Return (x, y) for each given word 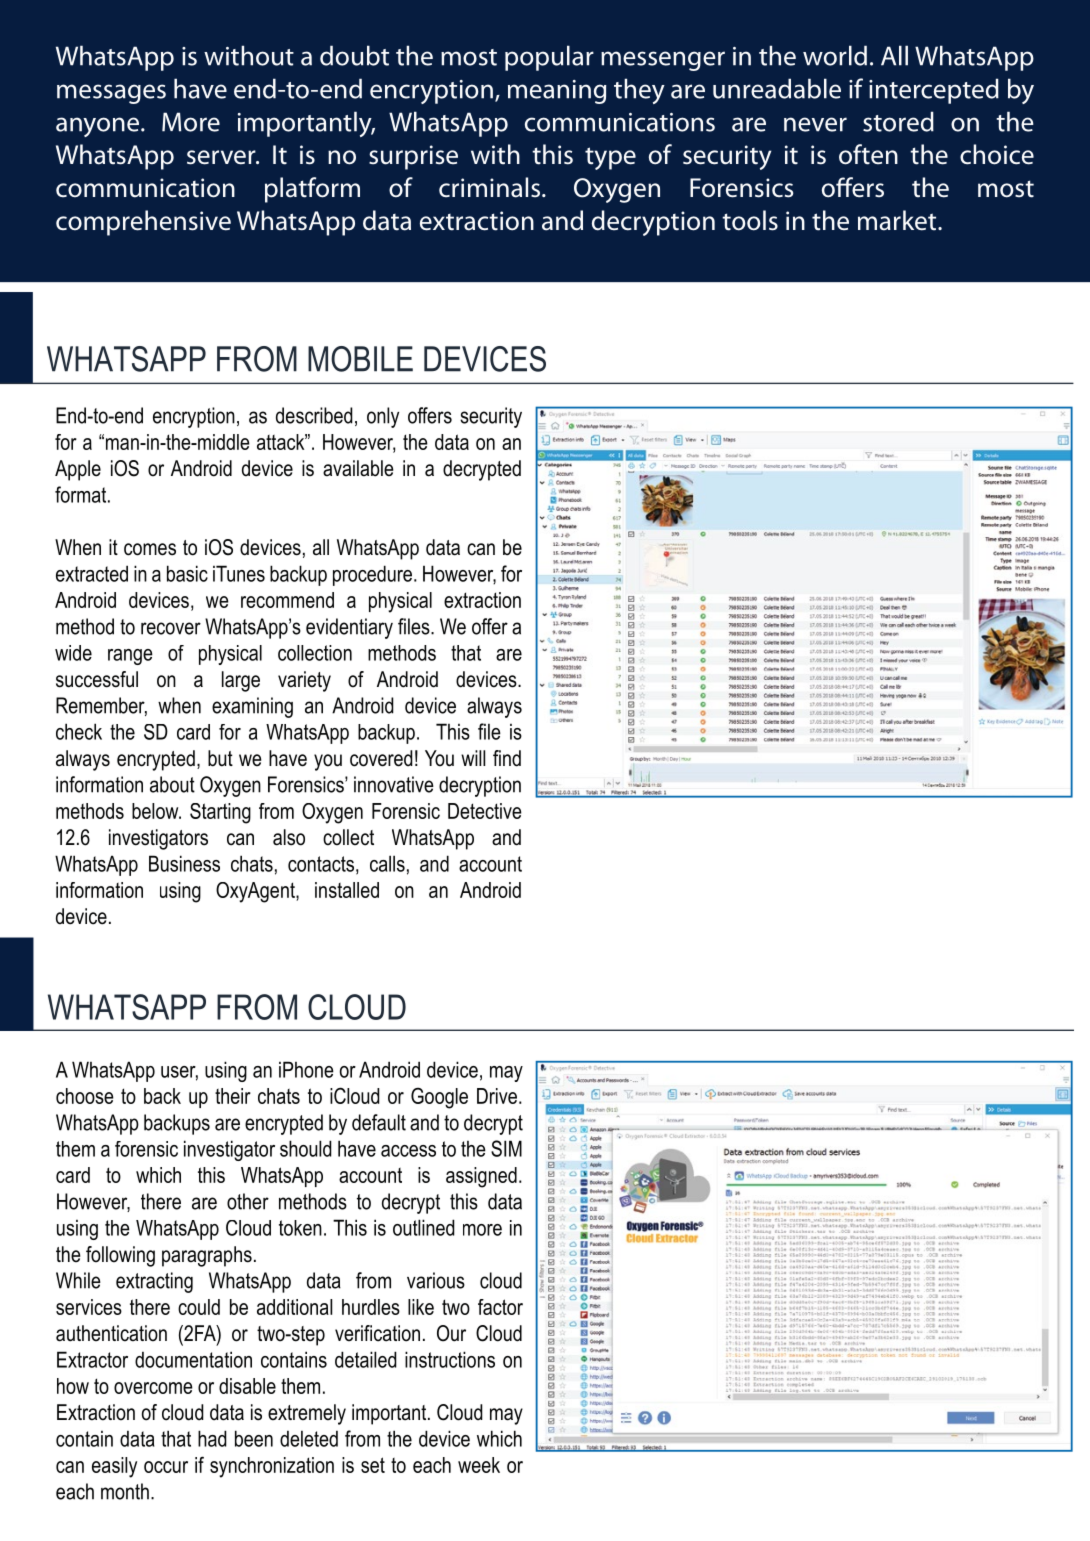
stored (898, 121)
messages (111, 94)
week (479, 1465)
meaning (557, 92)
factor (500, 1307)
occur (166, 1467)
